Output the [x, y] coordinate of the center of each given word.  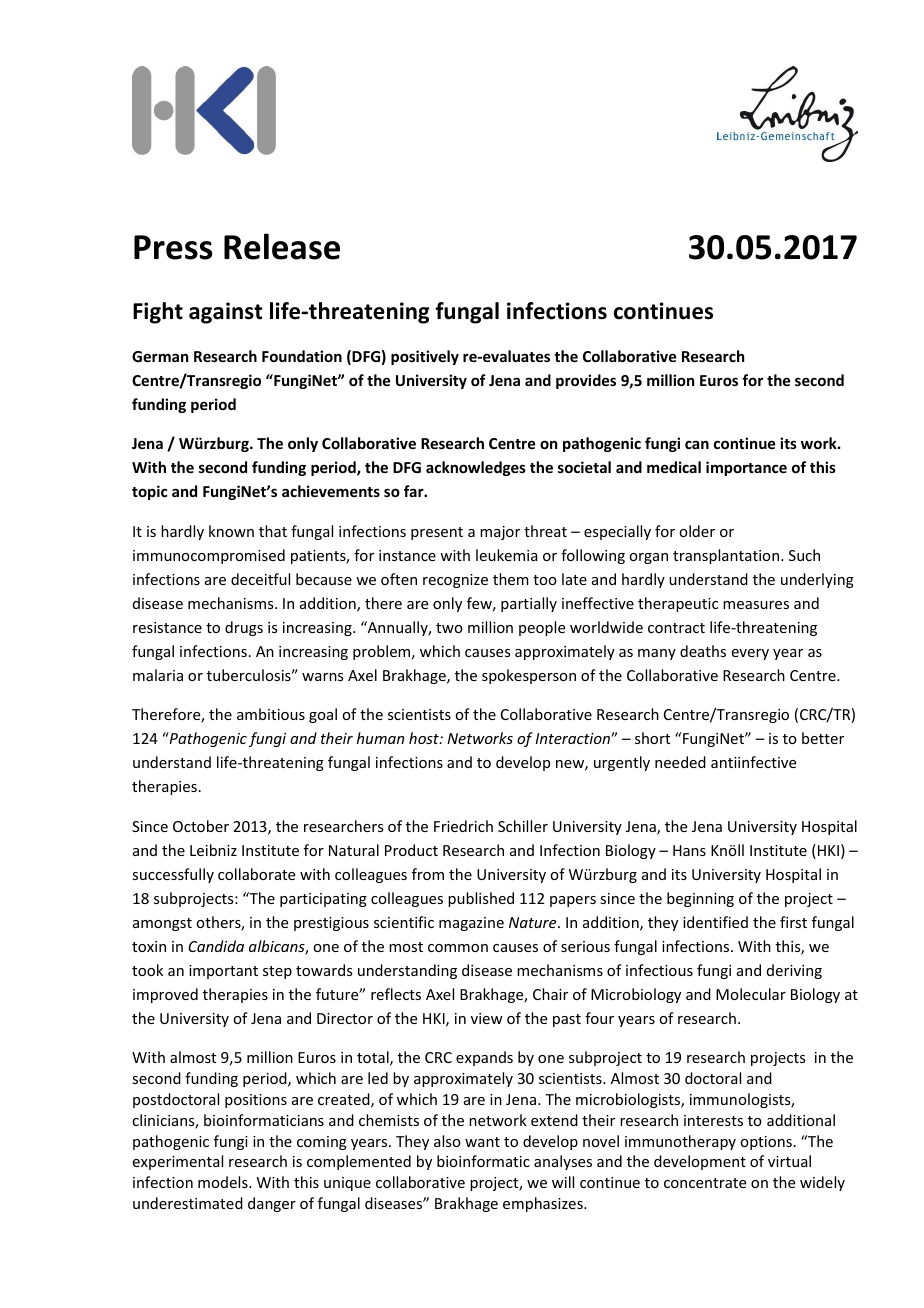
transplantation [727, 556]
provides [586, 381]
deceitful [260, 579]
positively [425, 357]
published [481, 899]
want [482, 1142]
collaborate [256, 874]
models [224, 1182]
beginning [700, 899]
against [225, 313]
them [511, 579]
